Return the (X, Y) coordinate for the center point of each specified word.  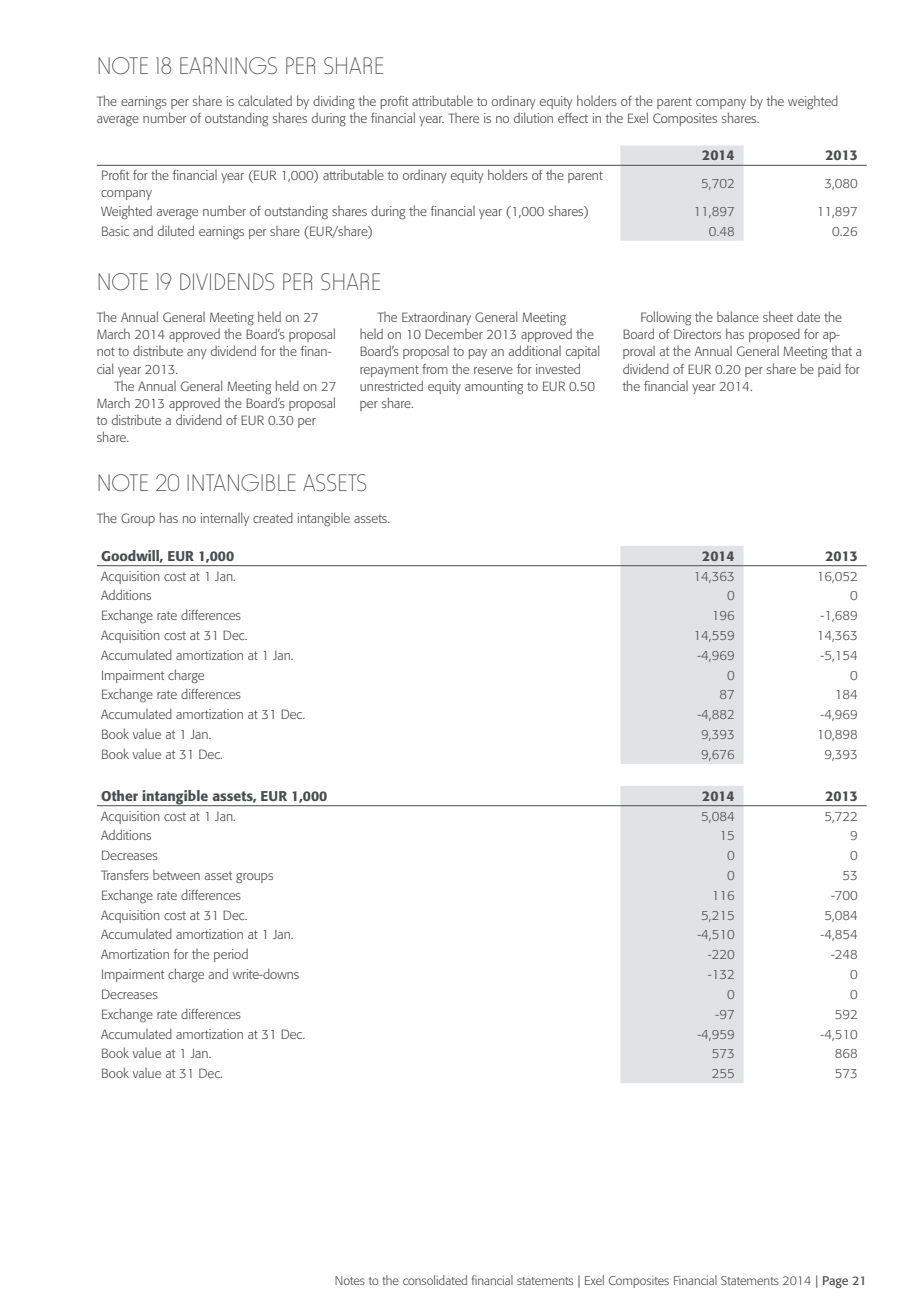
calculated (265, 100)
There (463, 118)
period (231, 955)
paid (829, 370)
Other (119, 795)
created (273, 517)
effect (573, 118)
